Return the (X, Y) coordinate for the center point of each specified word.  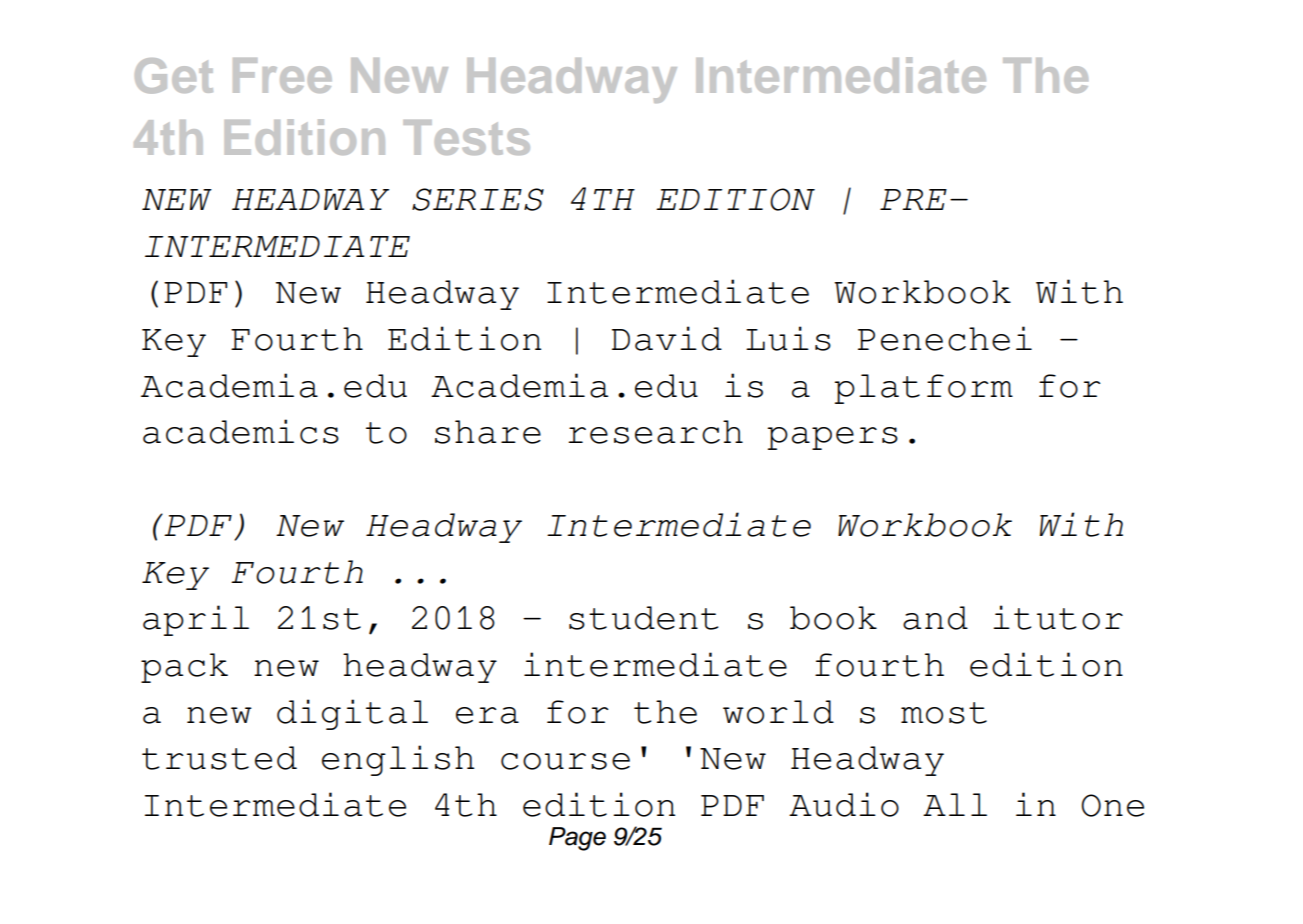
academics (241, 431)
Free (282, 75)
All (955, 804)
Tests (466, 137)
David (667, 338)
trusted (219, 758)
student (643, 618)
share (488, 432)
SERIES (478, 199)
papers (832, 438)
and (935, 618)
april (196, 620)
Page (577, 839)
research (655, 432)
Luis (788, 338)
